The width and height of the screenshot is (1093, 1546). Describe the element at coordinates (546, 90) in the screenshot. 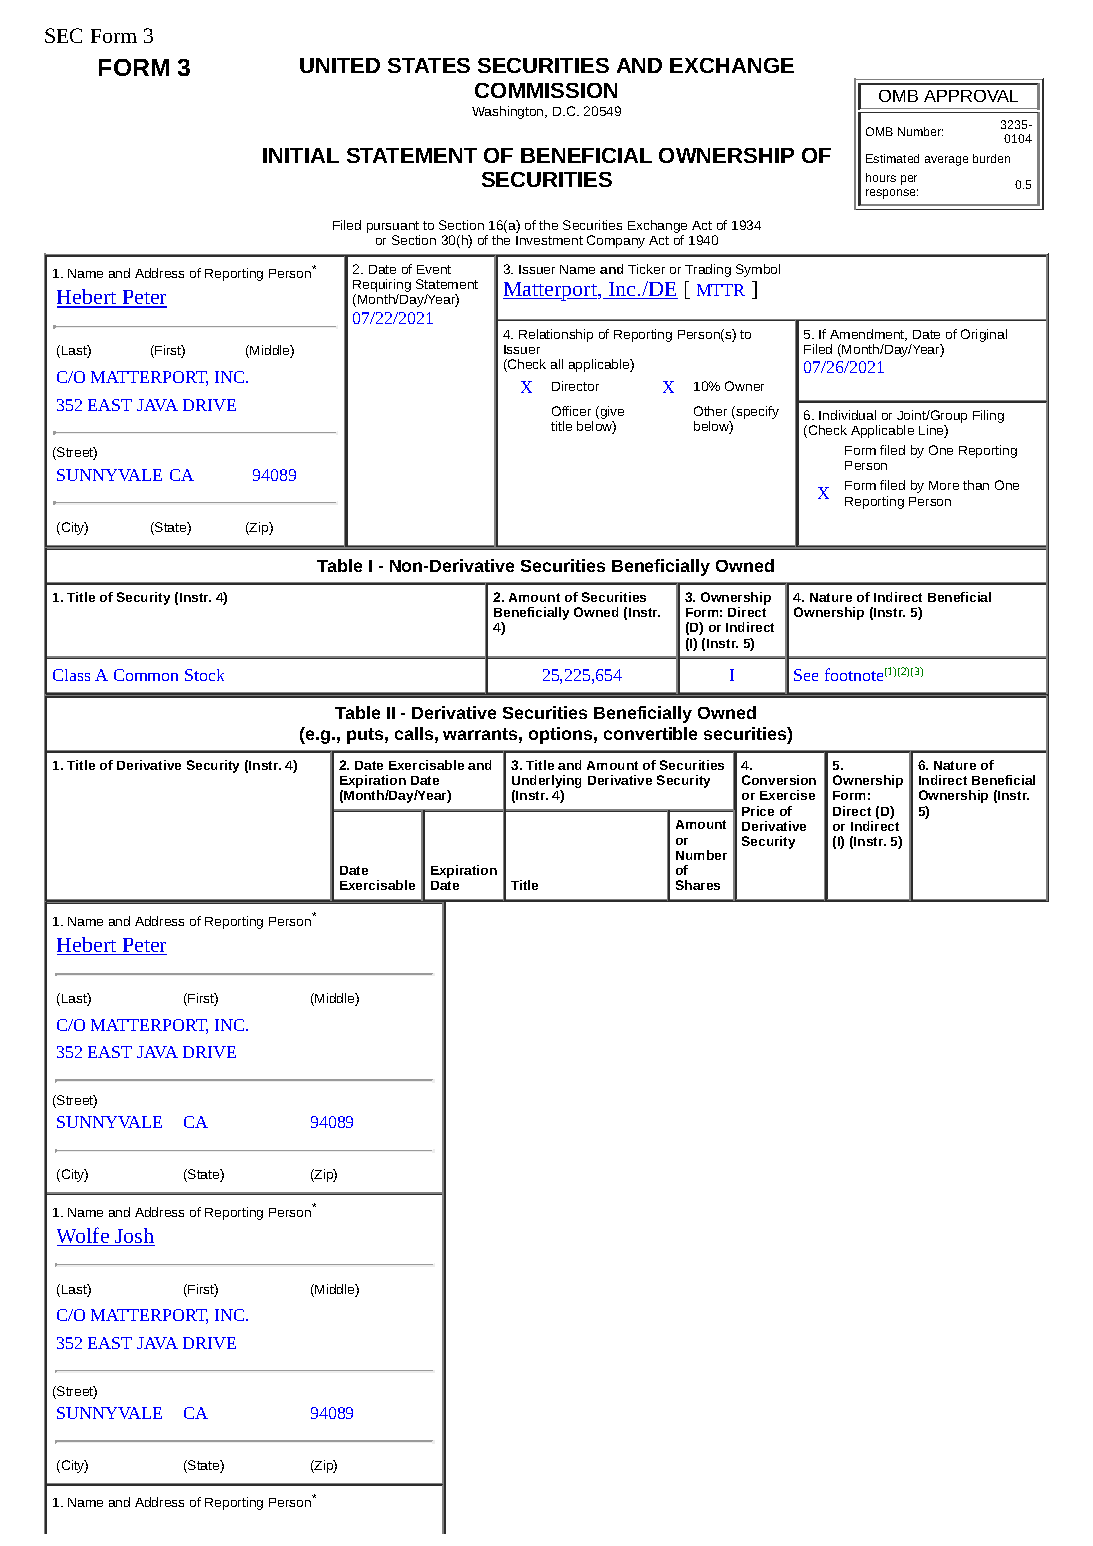

I see `COMMISSION` at that location.
